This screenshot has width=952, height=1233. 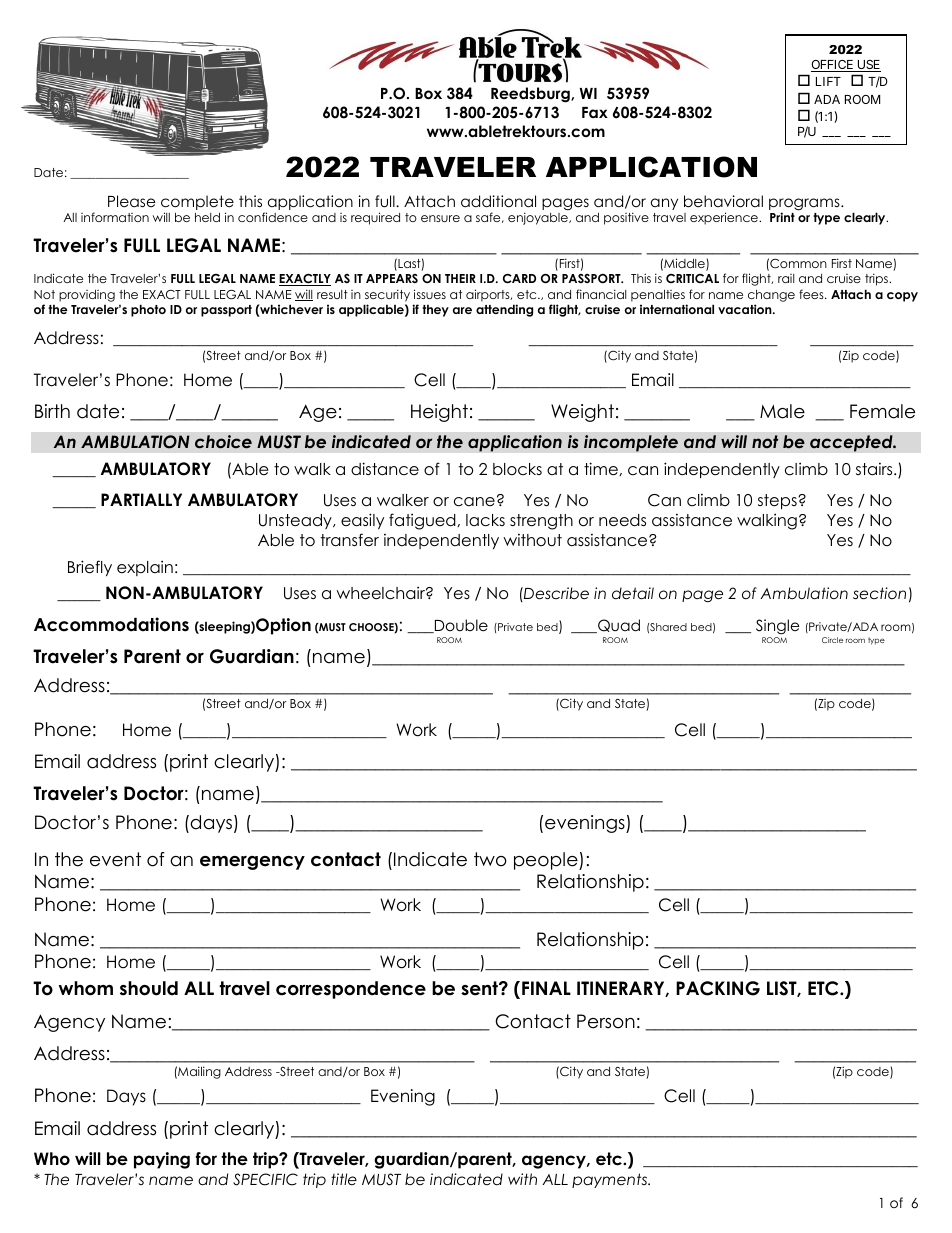 What do you see at coordinates (344, 1179) in the screenshot?
I see `title` at bounding box center [344, 1179].
